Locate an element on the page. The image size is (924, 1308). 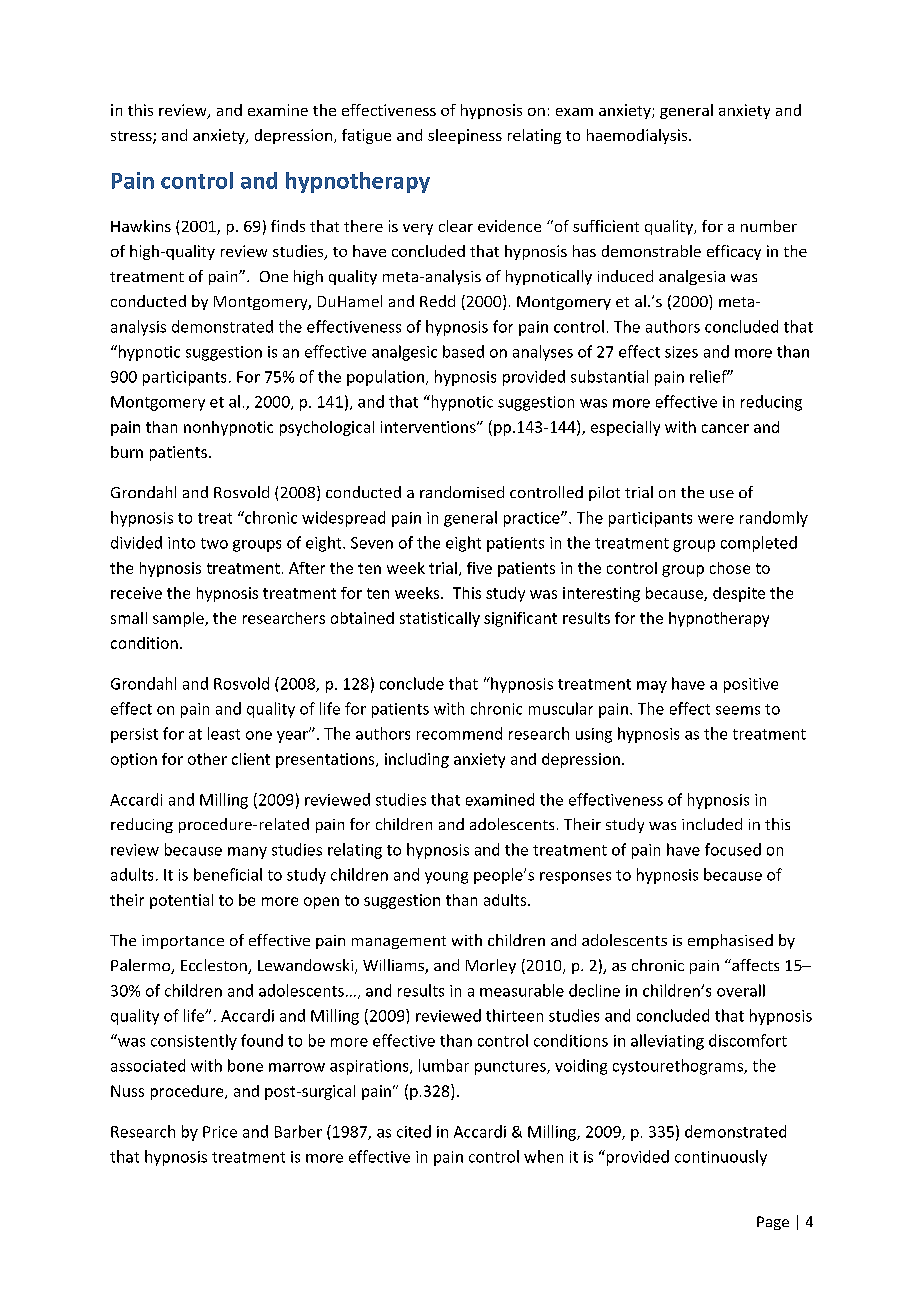
number is located at coordinates (769, 226).
